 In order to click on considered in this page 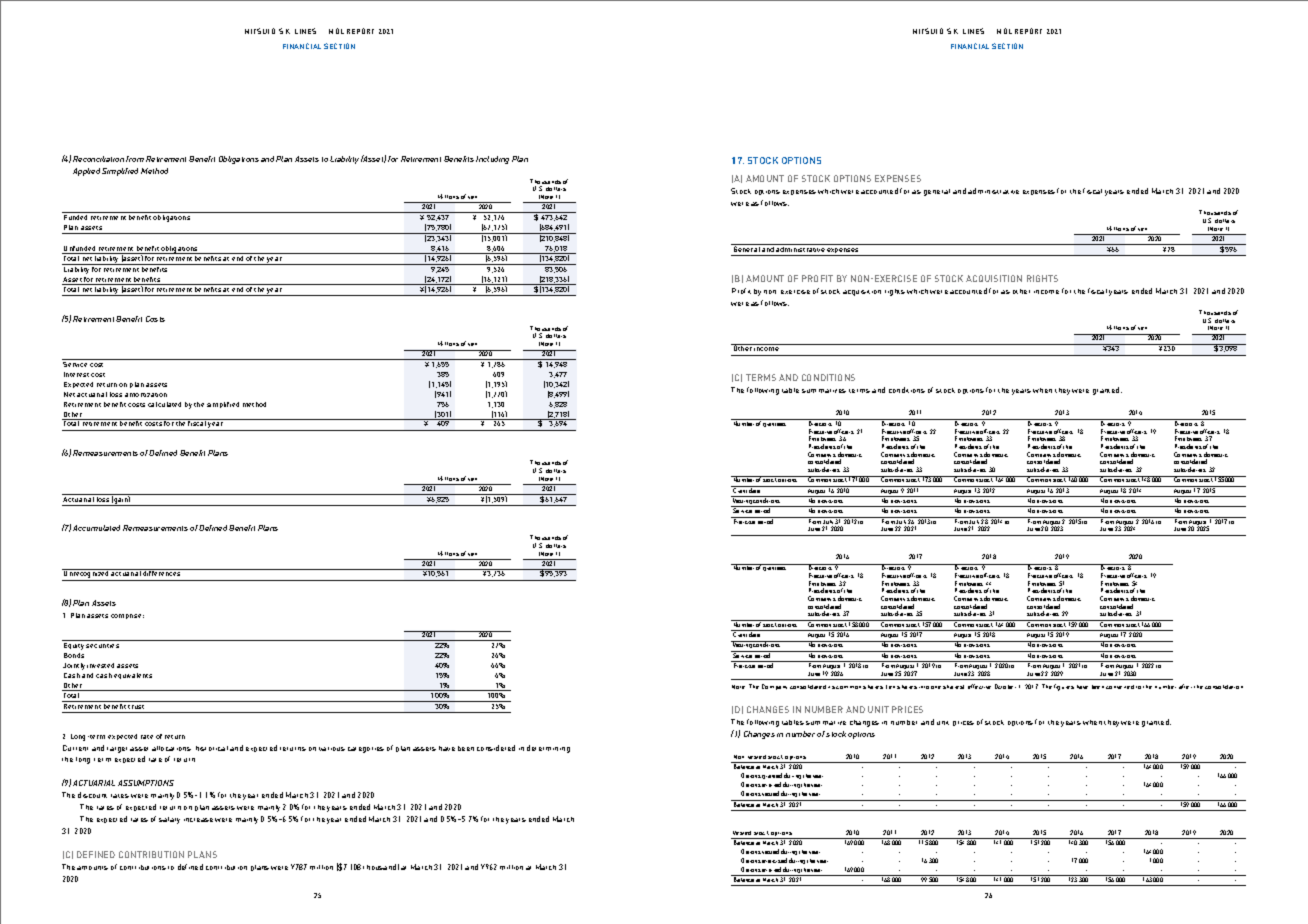, I will do `click(496, 748)`.
